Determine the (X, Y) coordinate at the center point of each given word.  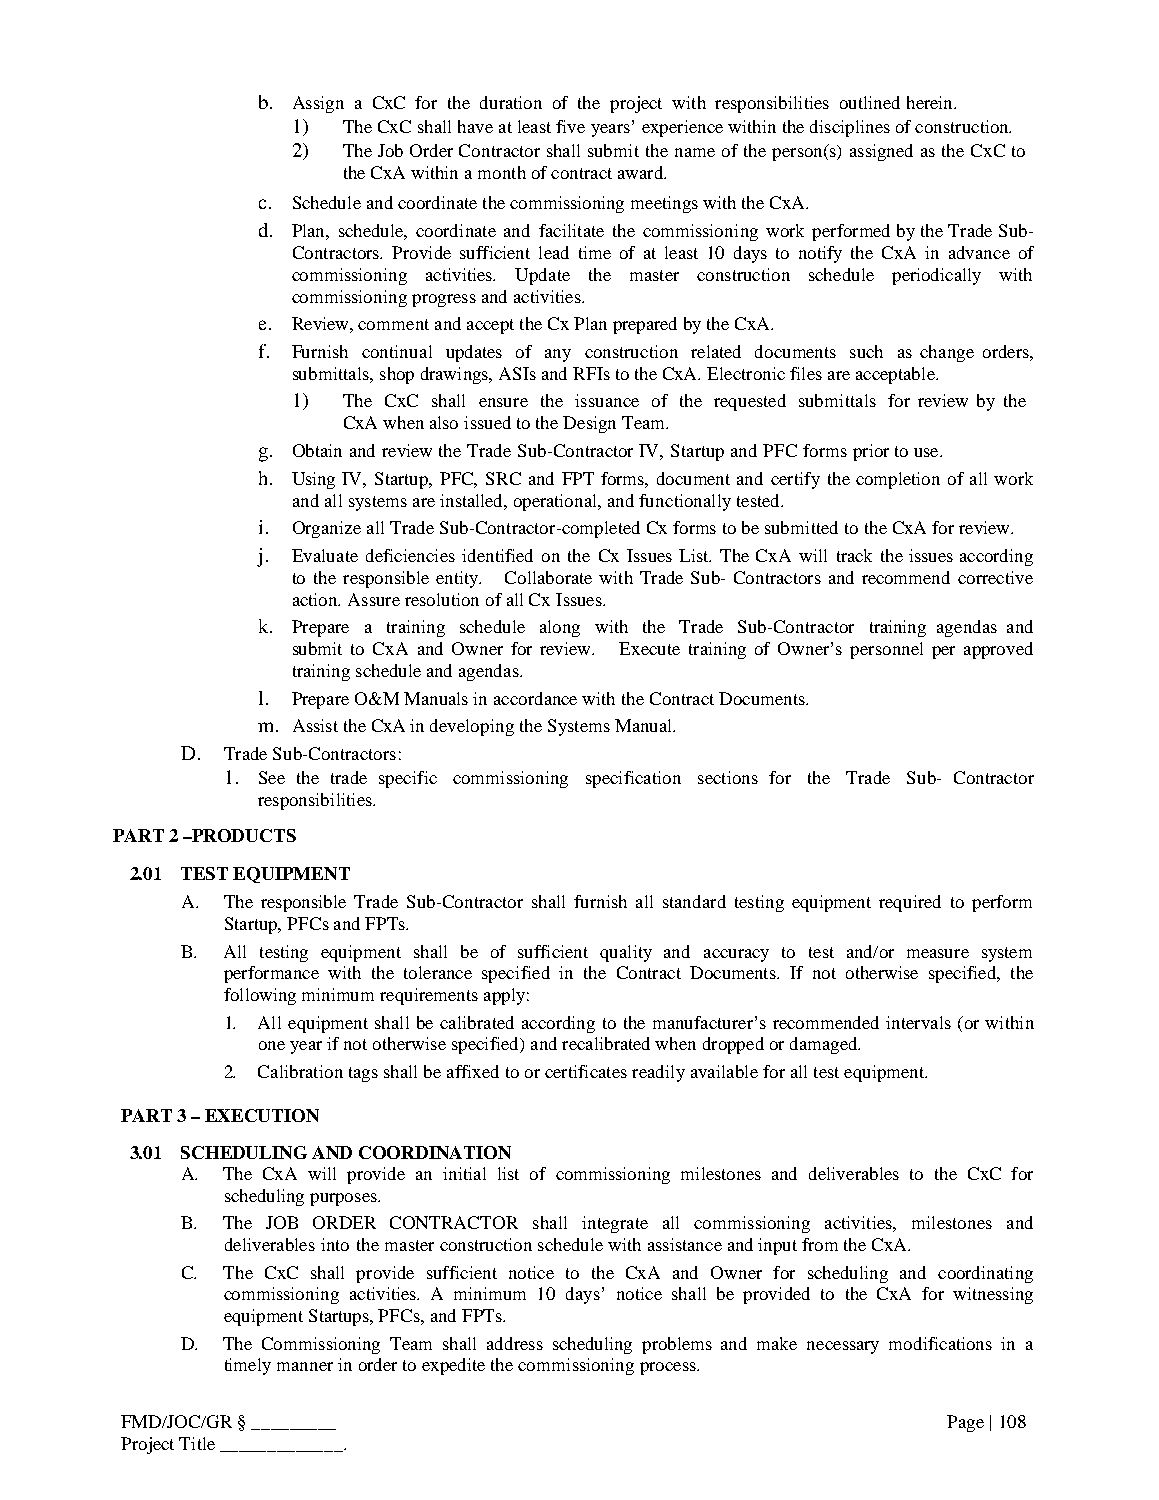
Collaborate (548, 577)
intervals (918, 1022)
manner (305, 1366)
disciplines (850, 128)
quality (626, 953)
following (260, 996)
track (854, 555)
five (570, 126)
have (475, 126)
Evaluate (325, 555)
